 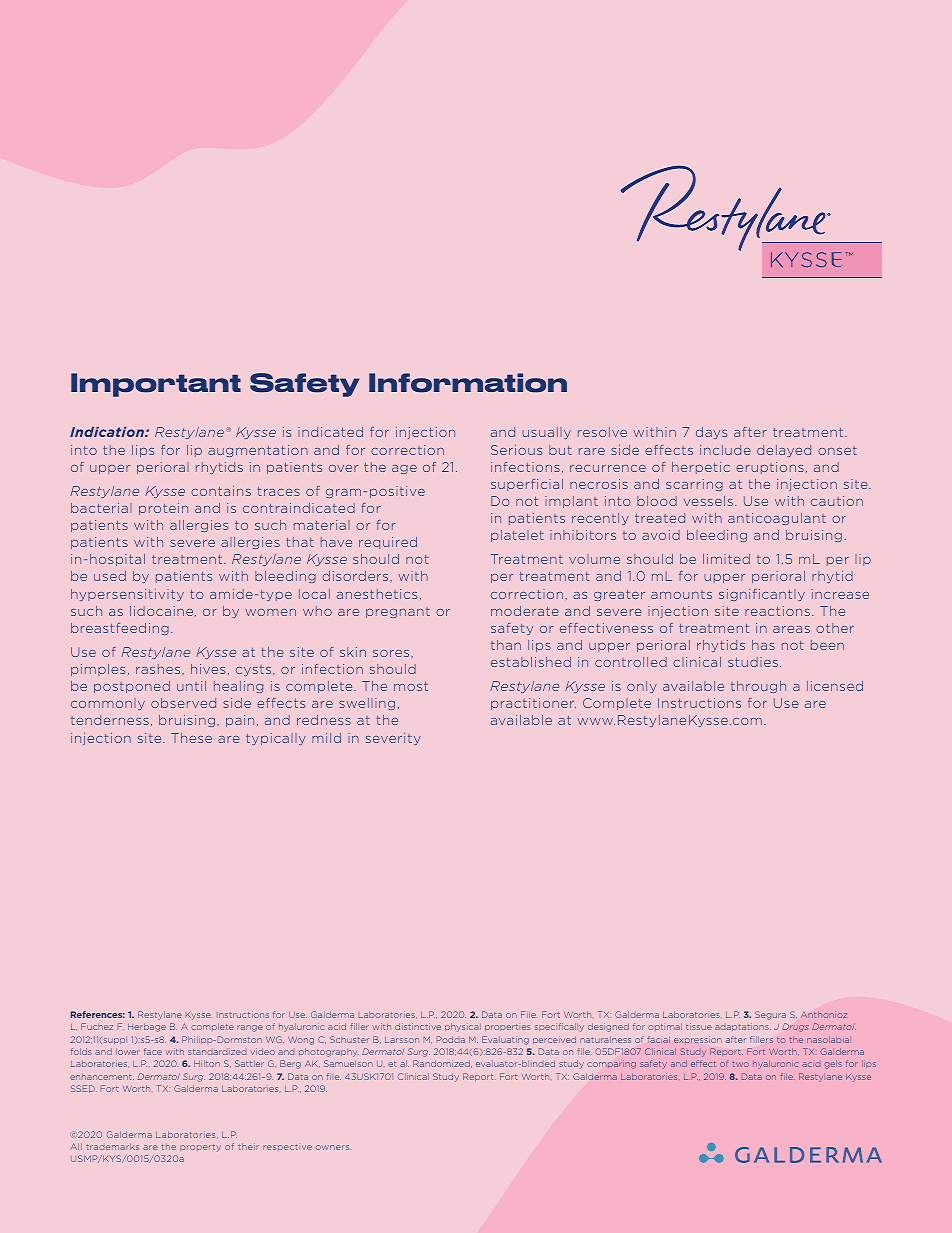 I want to click on severity, so click(x=393, y=739).
